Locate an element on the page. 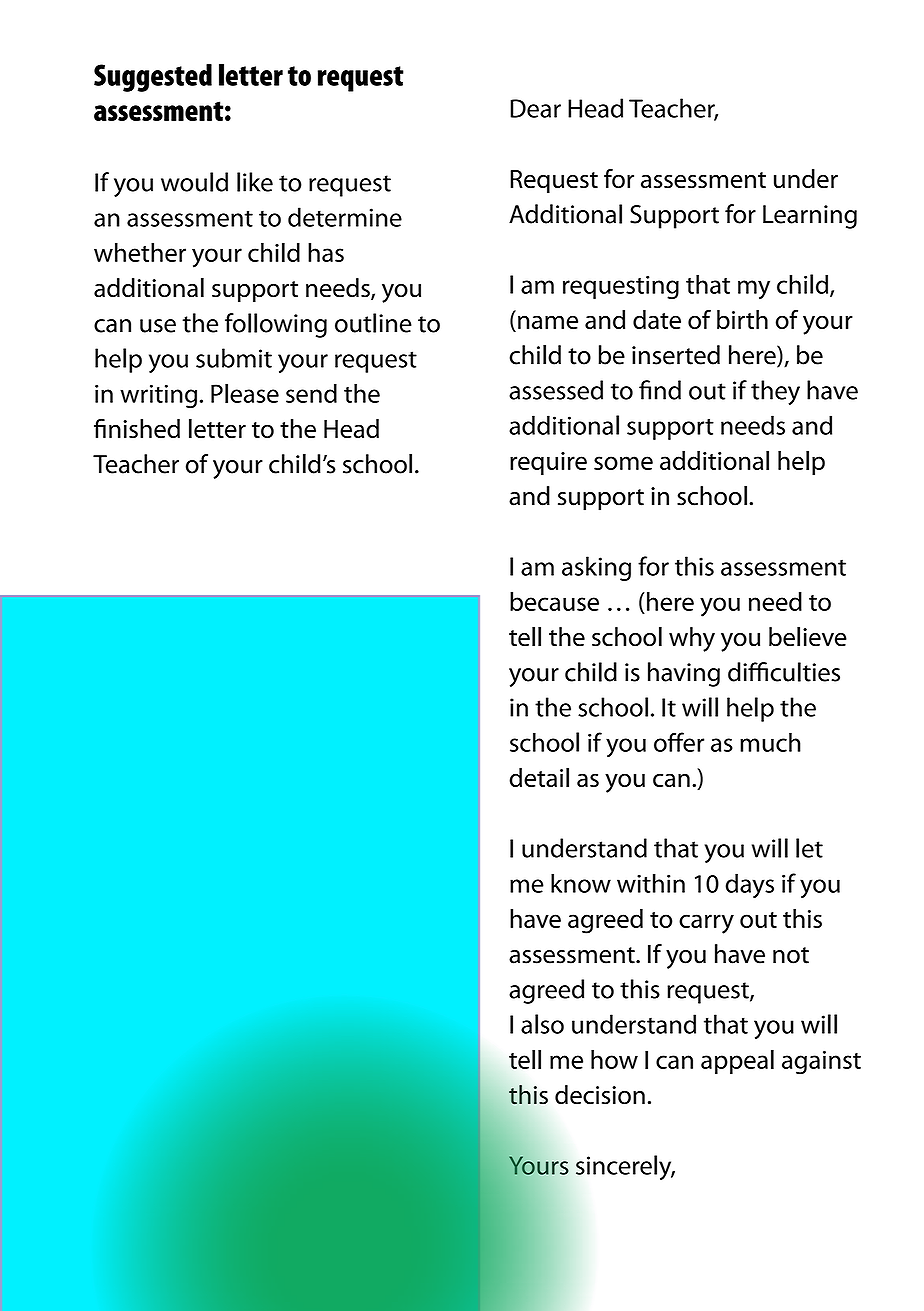  also is located at coordinates (542, 1024).
